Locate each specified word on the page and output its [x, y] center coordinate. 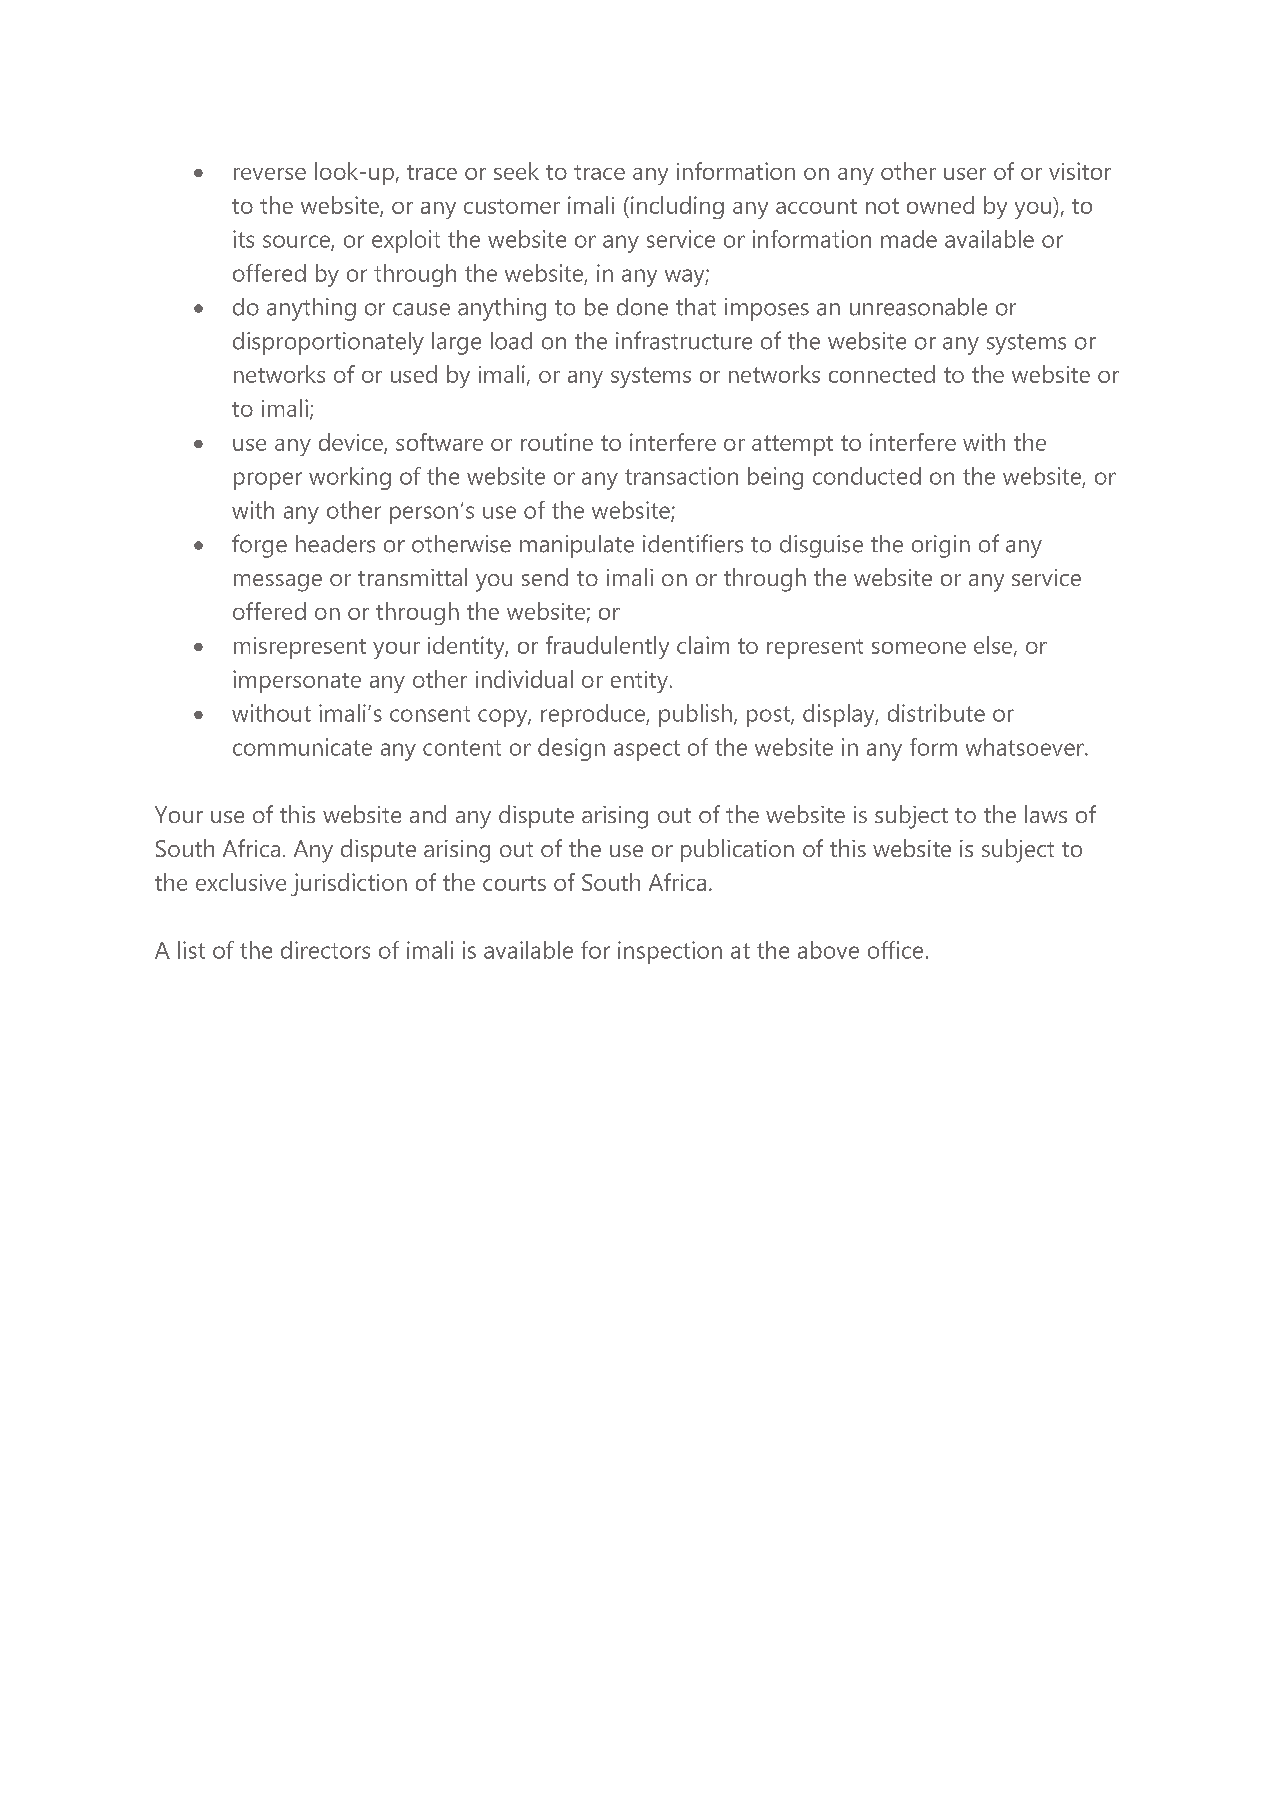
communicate [302, 747]
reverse [270, 174]
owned [940, 205]
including [677, 207]
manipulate [577, 546]
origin [941, 546]
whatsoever [1026, 747]
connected [882, 374]
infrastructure [684, 340]
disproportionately [328, 343]
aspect [647, 750]
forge [259, 546]
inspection [670, 952]
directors [325, 950]
